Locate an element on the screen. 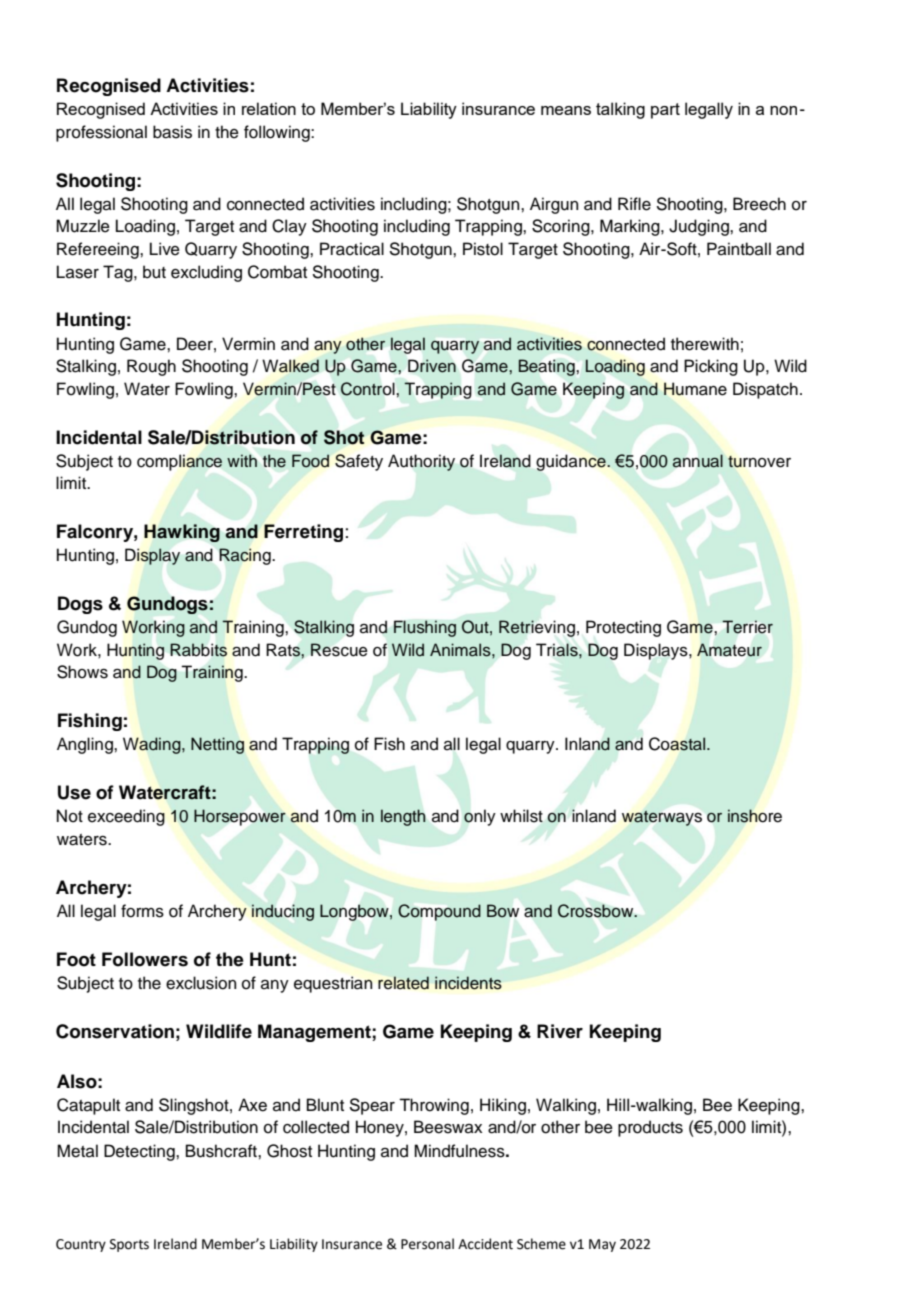 The height and width of the screenshot is (1308, 924). length is located at coordinates (403, 817).
